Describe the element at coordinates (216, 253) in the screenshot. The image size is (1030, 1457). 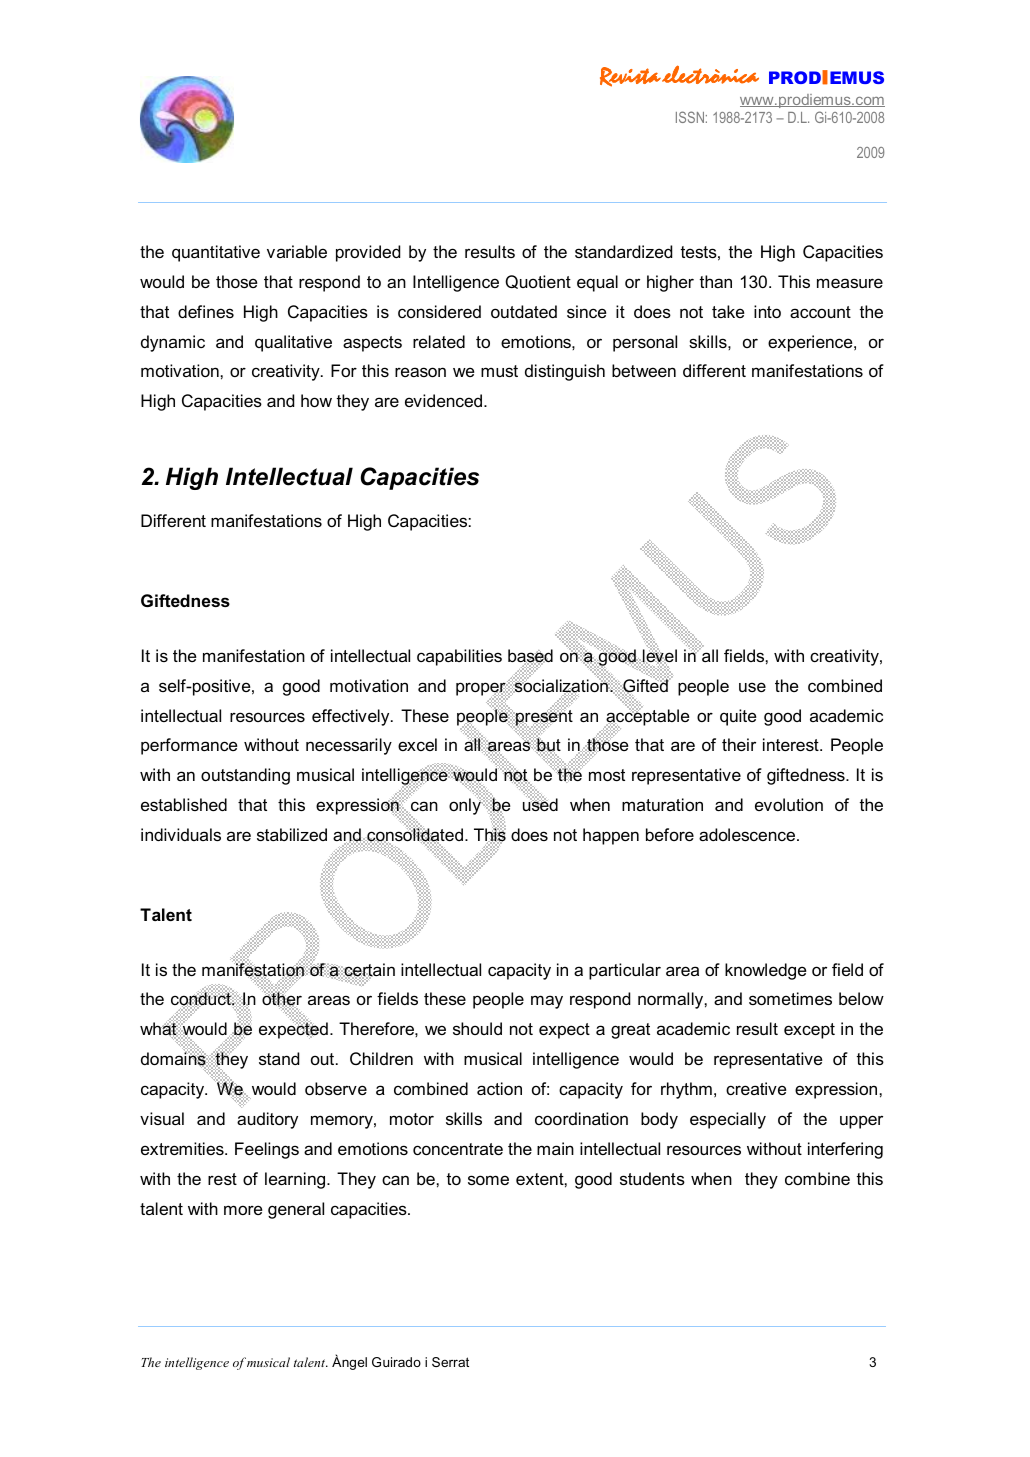
I see `quantitative` at that location.
